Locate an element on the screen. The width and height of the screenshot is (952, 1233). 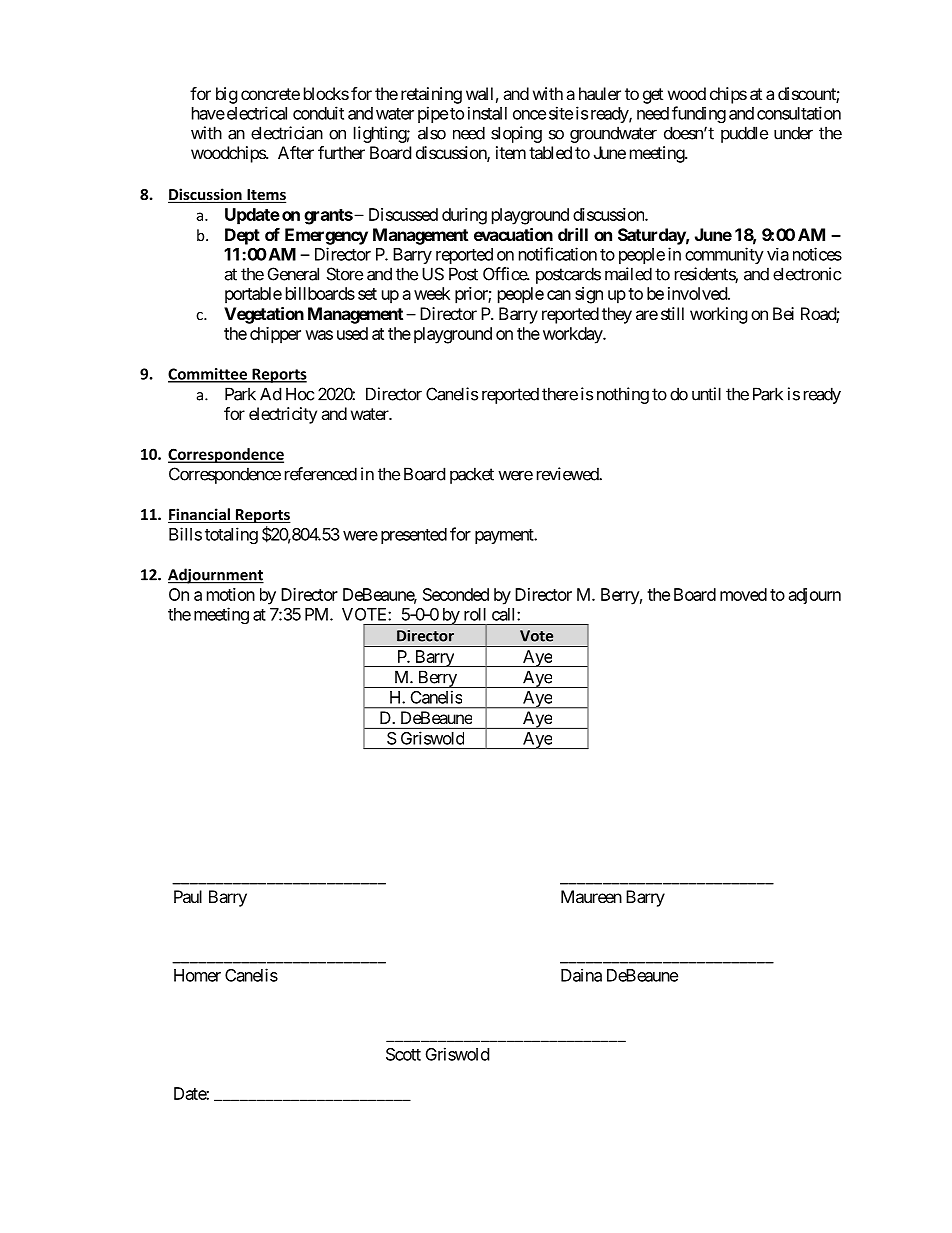
install is located at coordinates (487, 113).
